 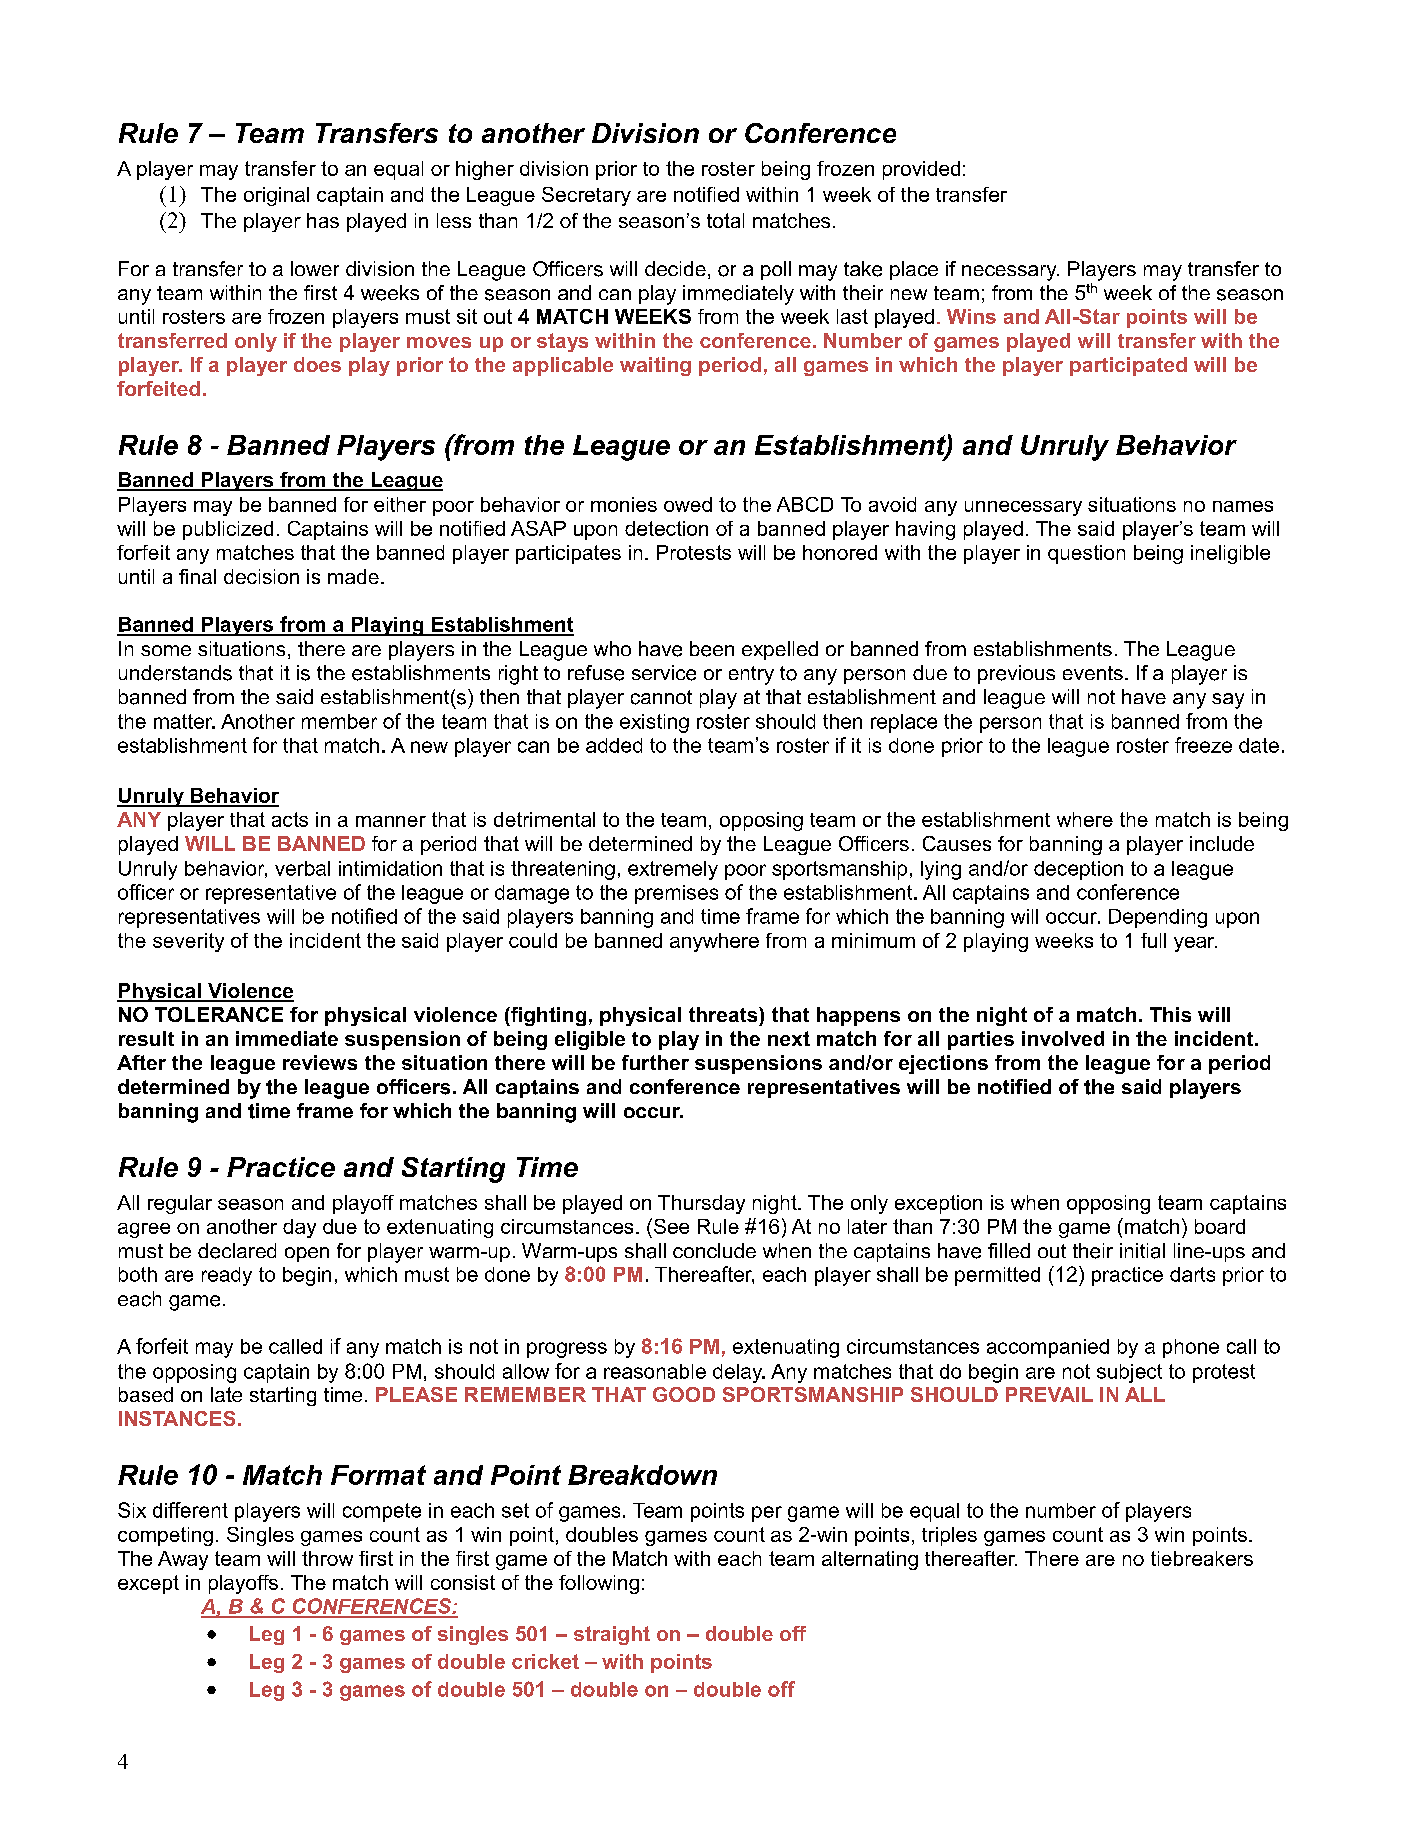 I want to click on reviews, so click(x=320, y=1062).
